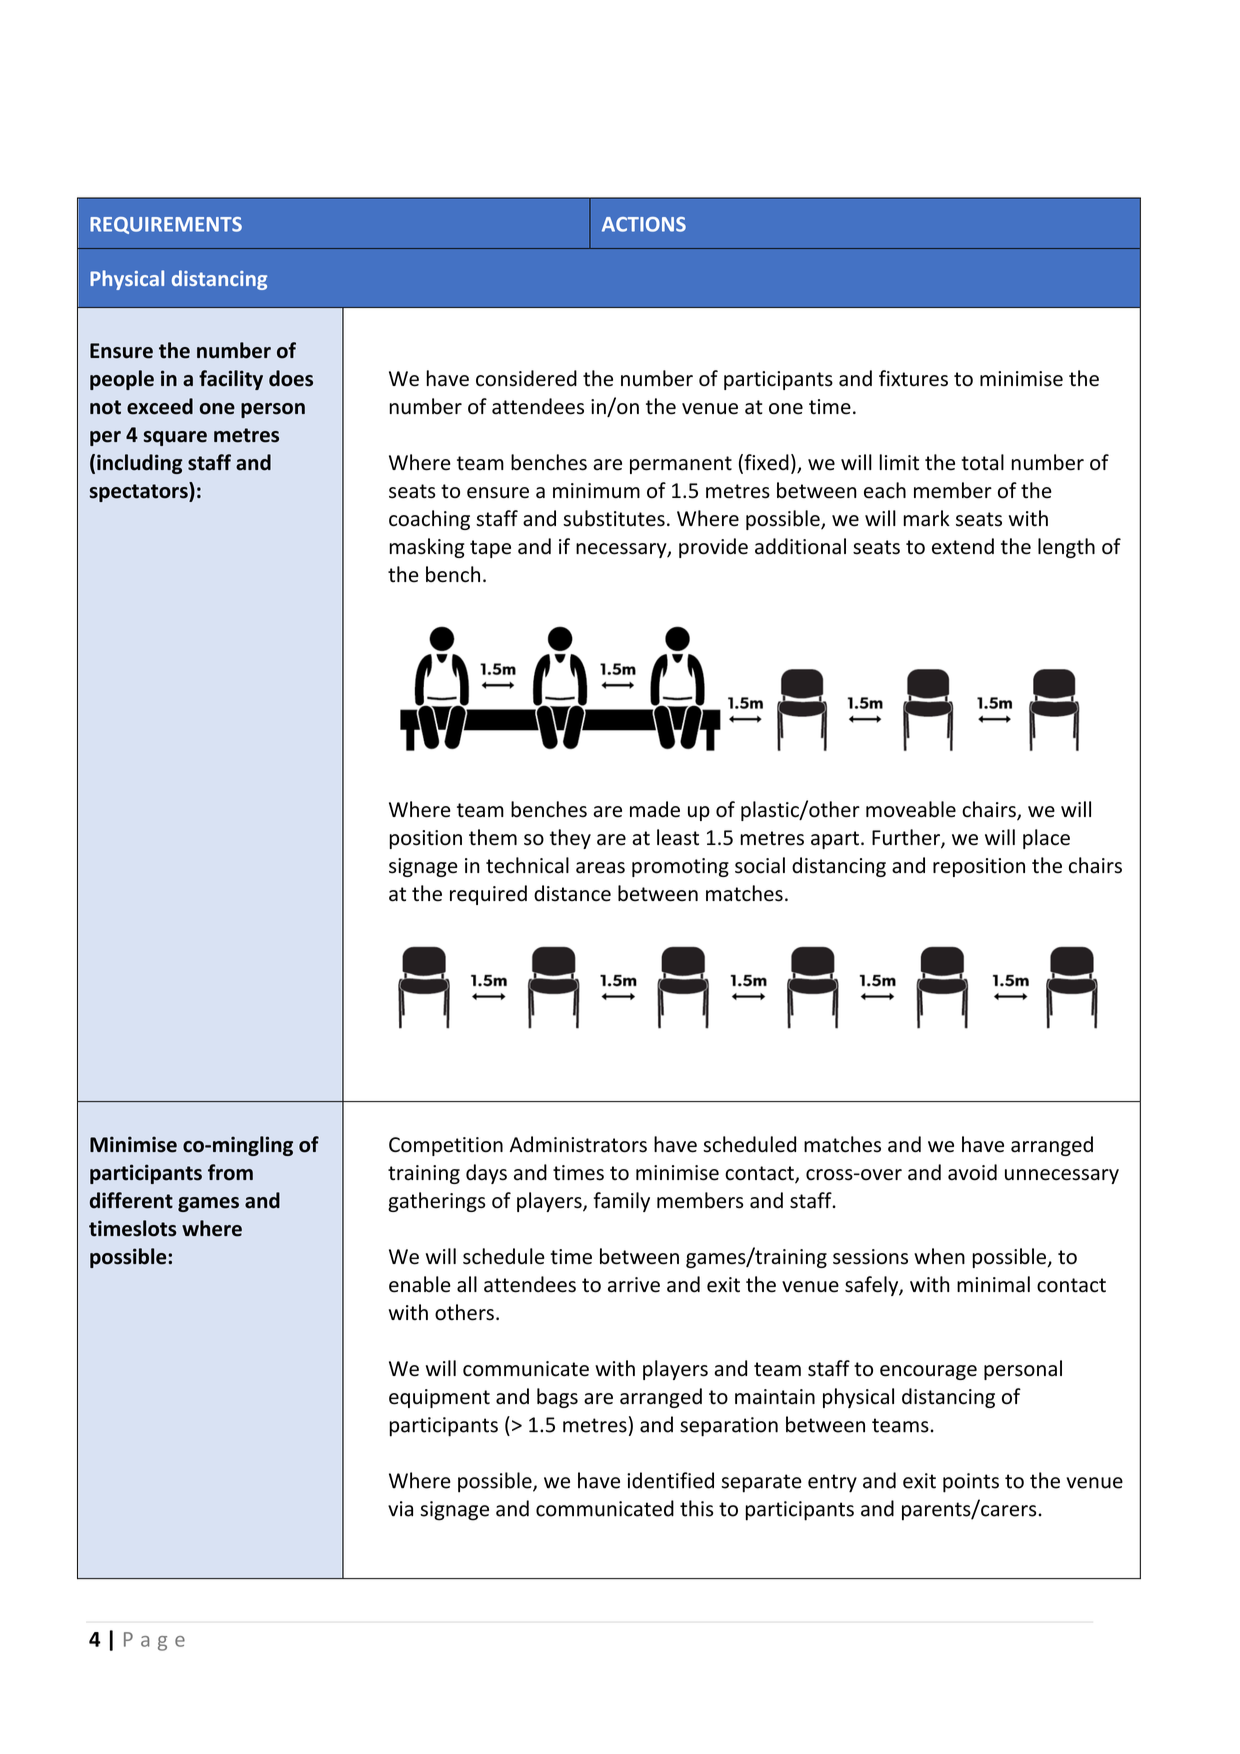 This screenshot has width=1240, height=1754. Describe the element at coordinates (644, 224) in the screenshot. I see `ACTIONS` at that location.
